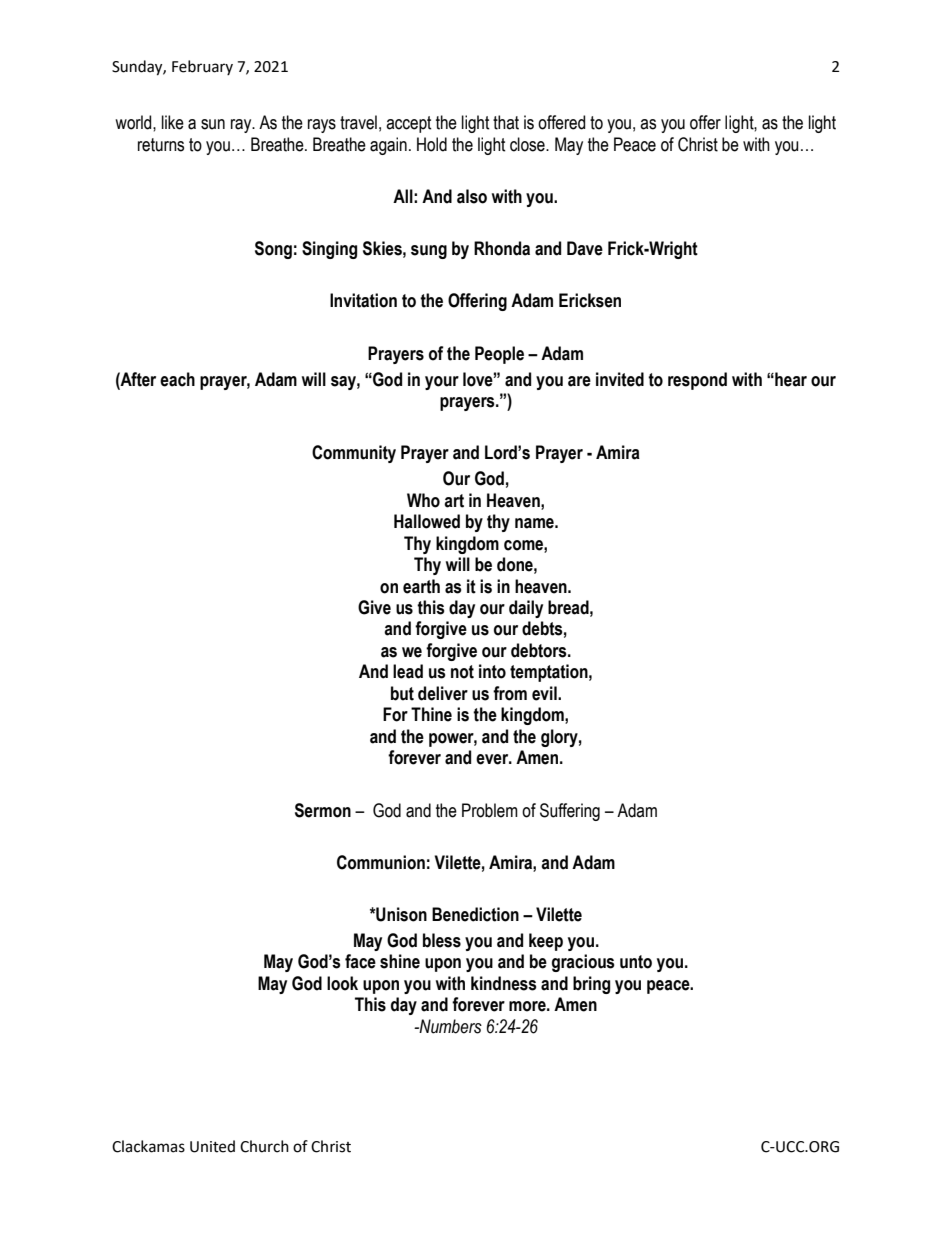  I want to click on Suffering, so click(570, 812).
